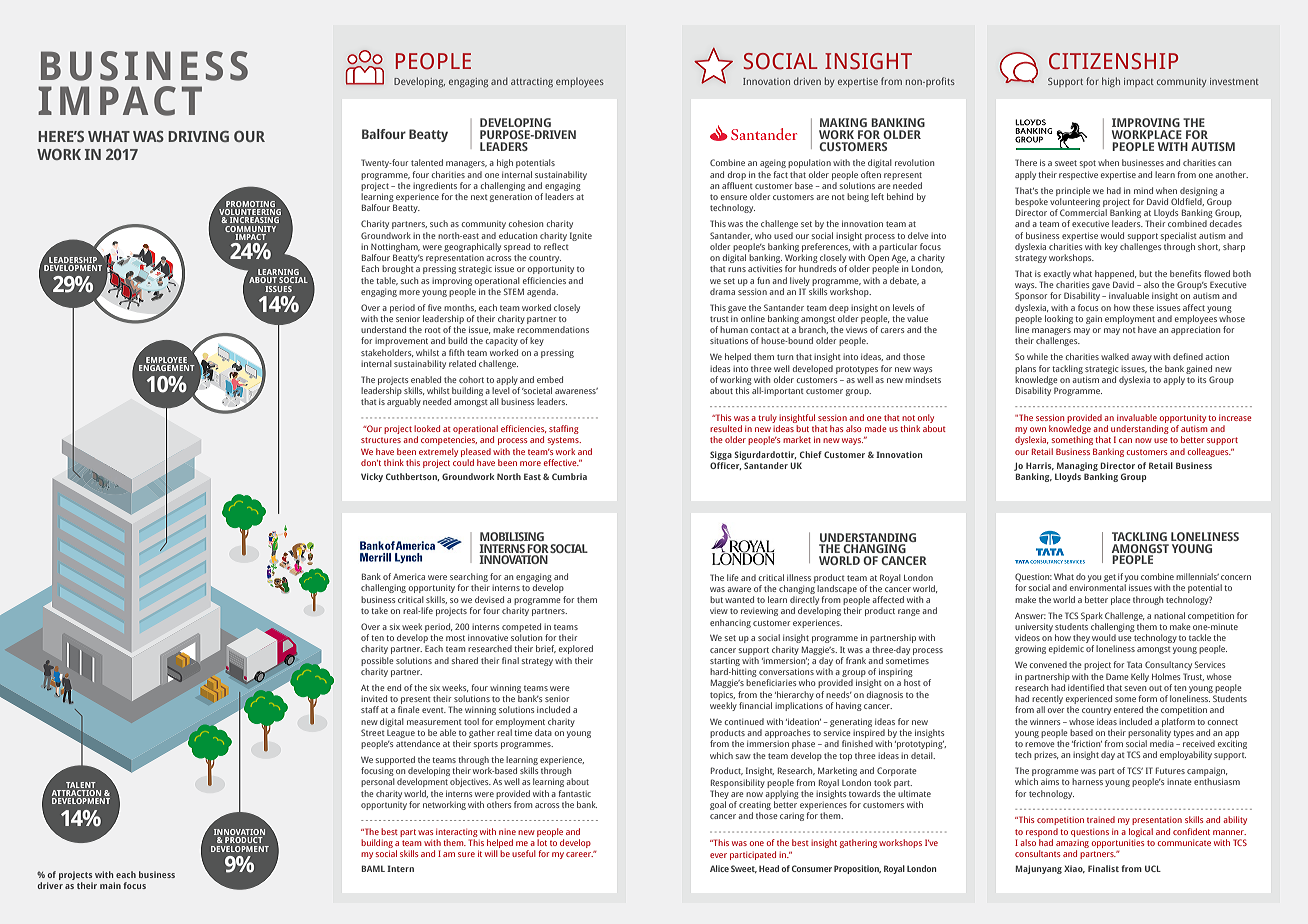 Image resolution: width=1308 pixels, height=924 pixels. I want to click on walked, so click(1115, 356).
